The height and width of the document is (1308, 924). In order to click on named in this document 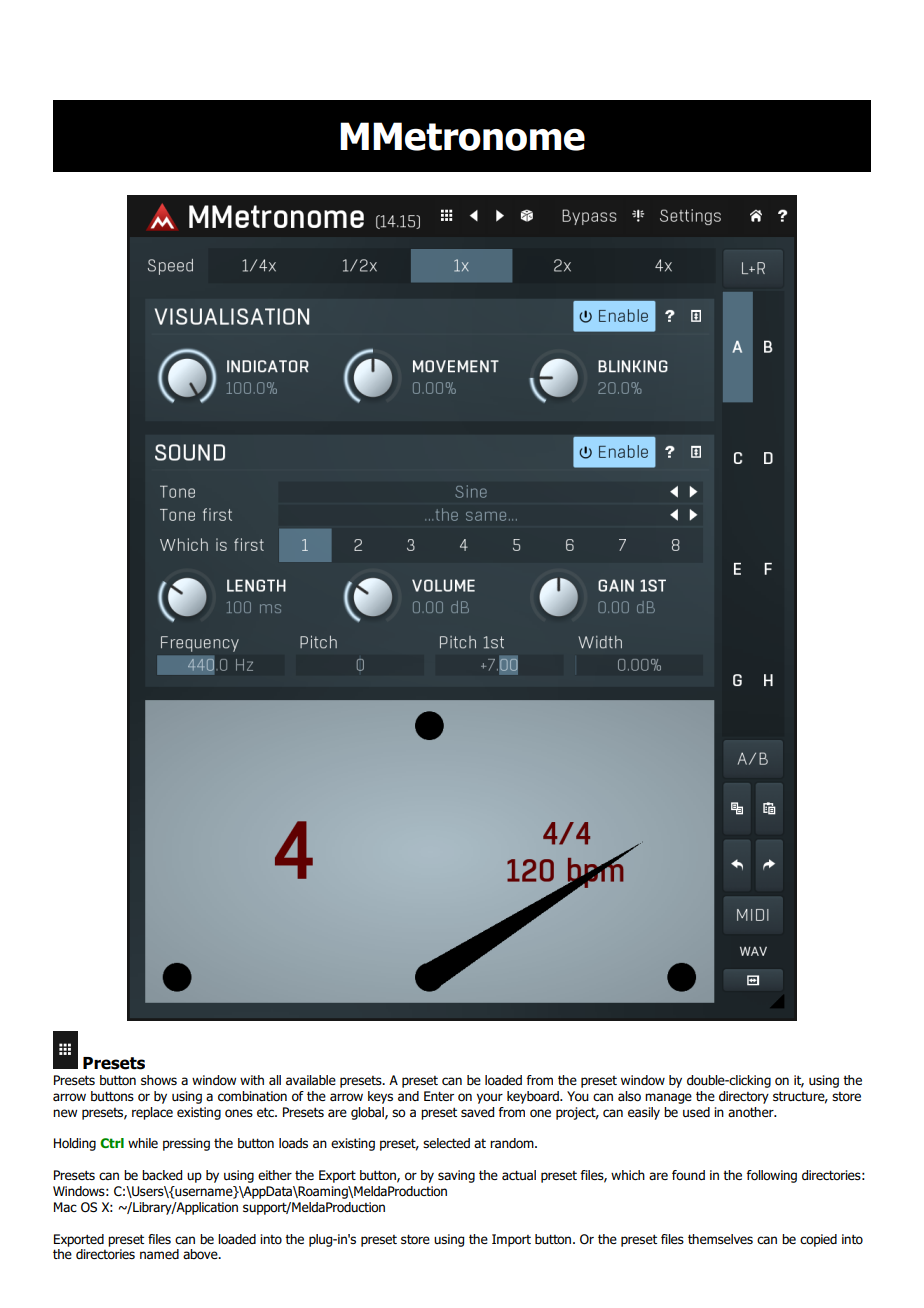, I will do `click(159, 1254)`.
